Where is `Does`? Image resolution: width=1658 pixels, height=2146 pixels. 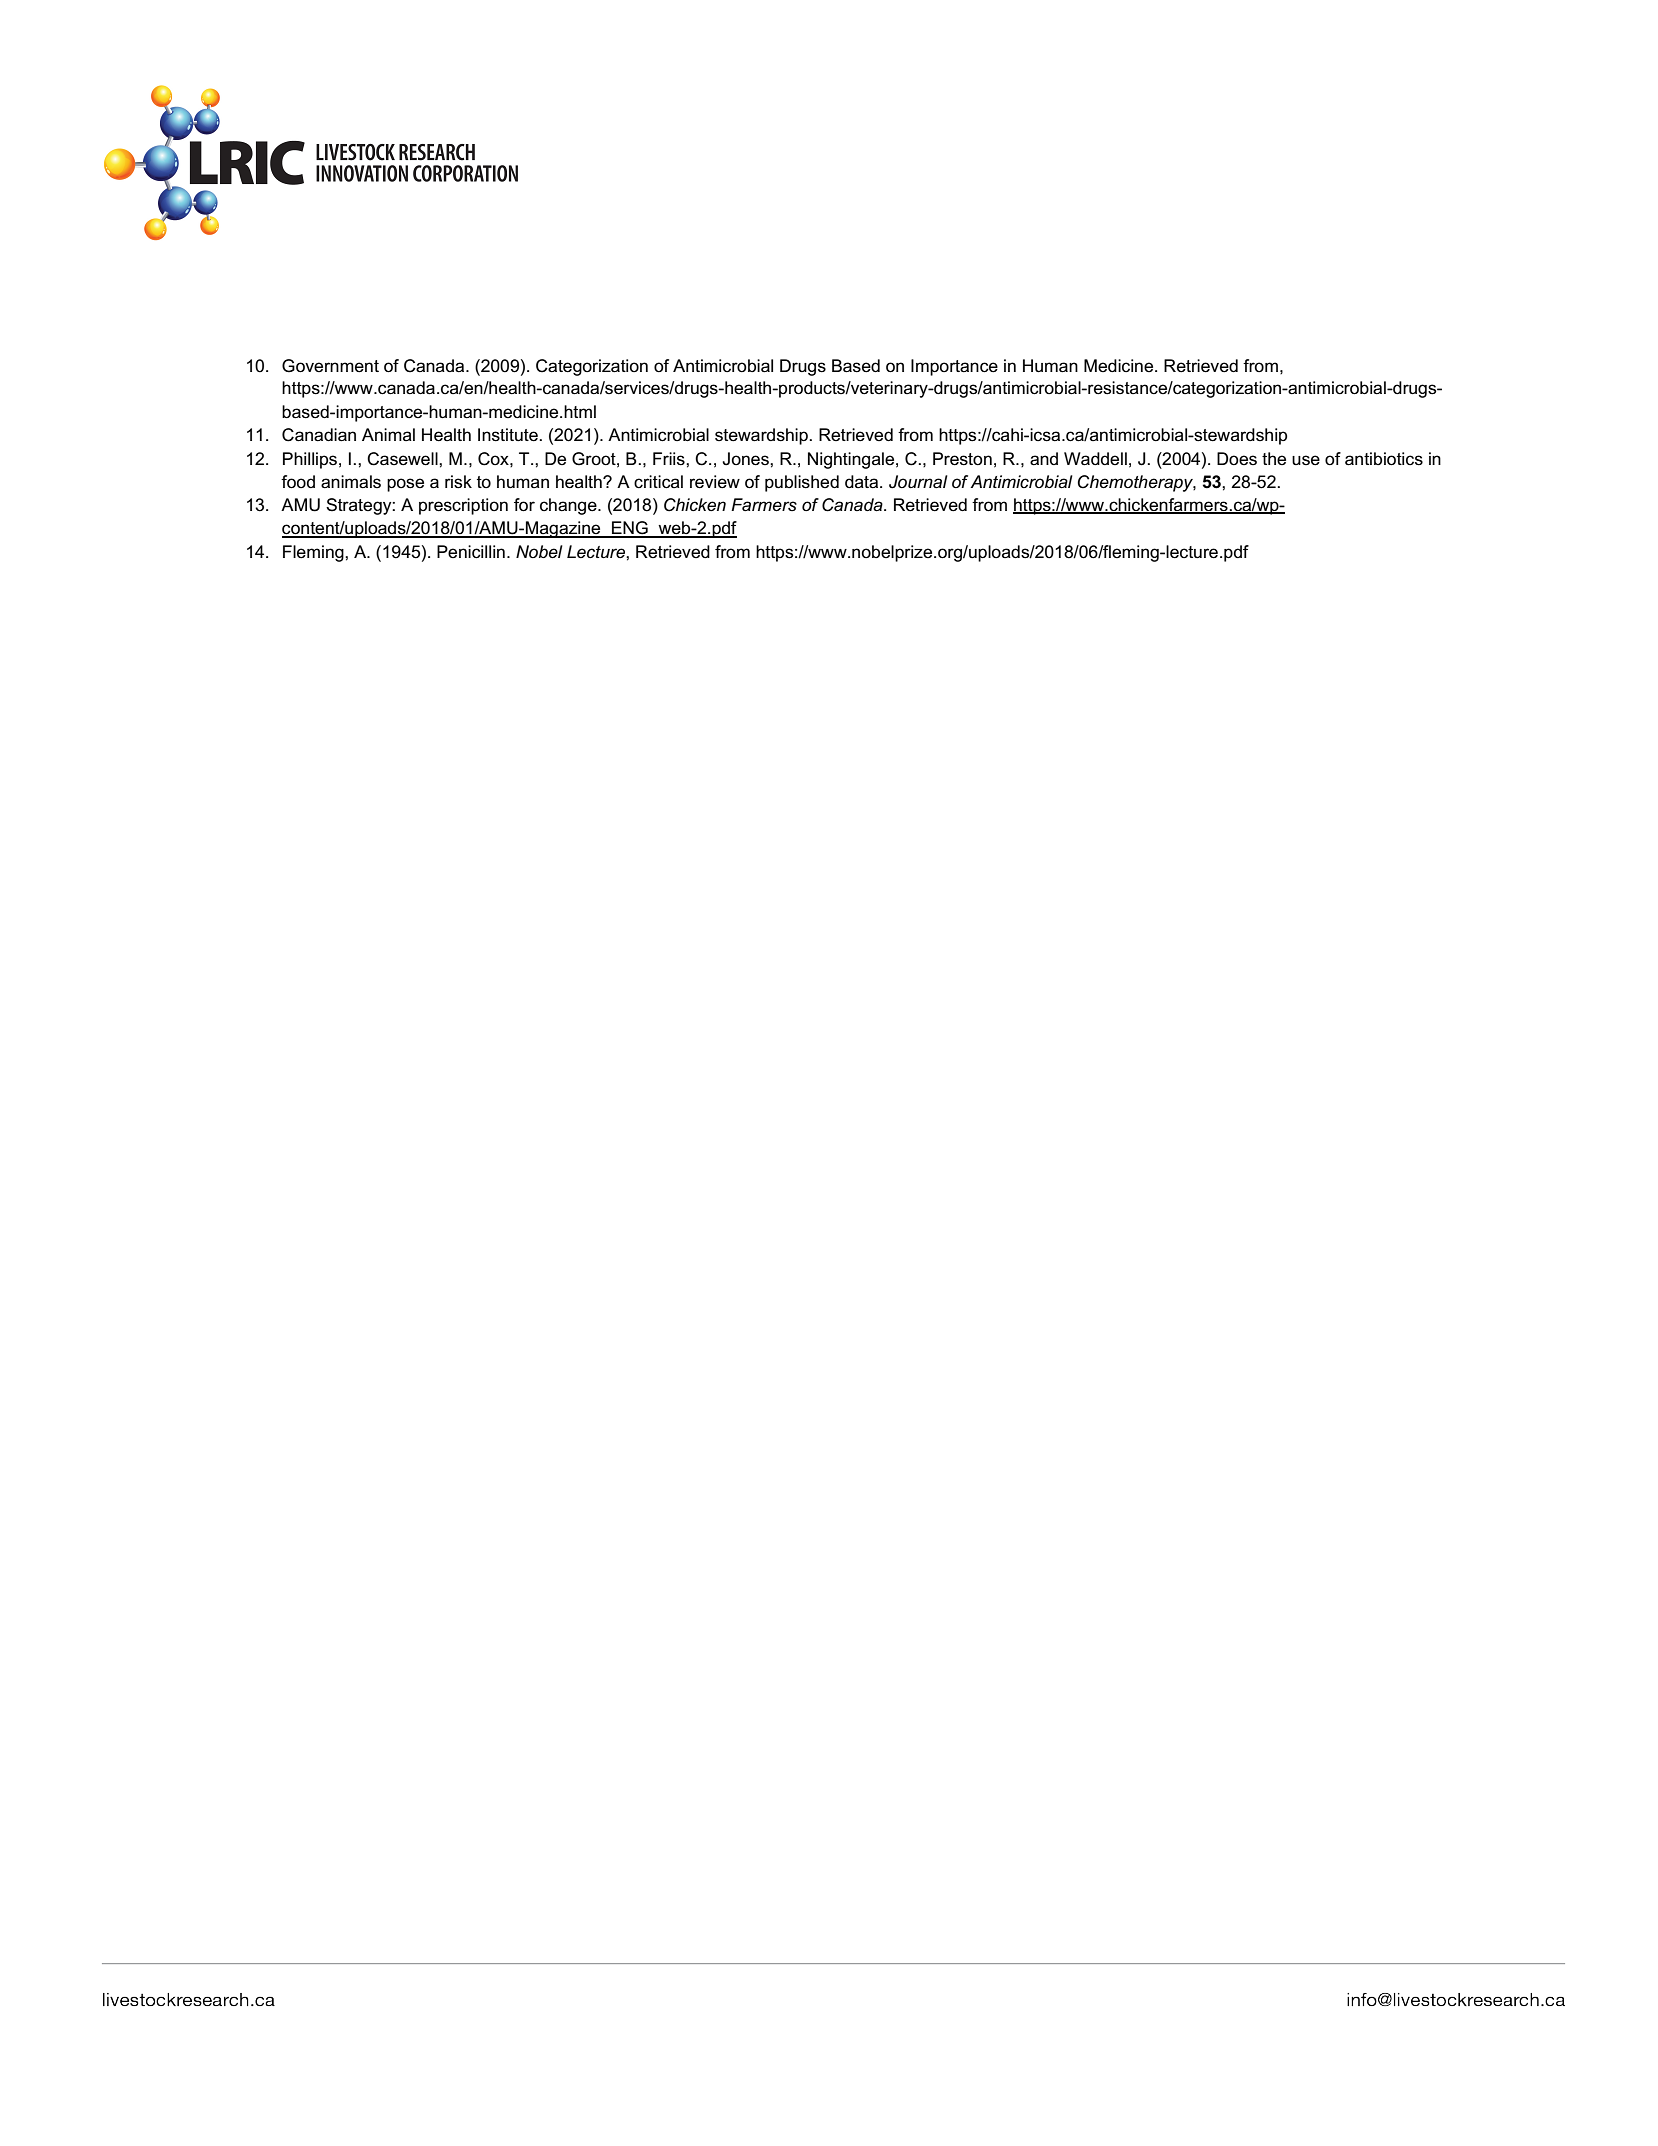 Does is located at coordinates (1237, 458).
